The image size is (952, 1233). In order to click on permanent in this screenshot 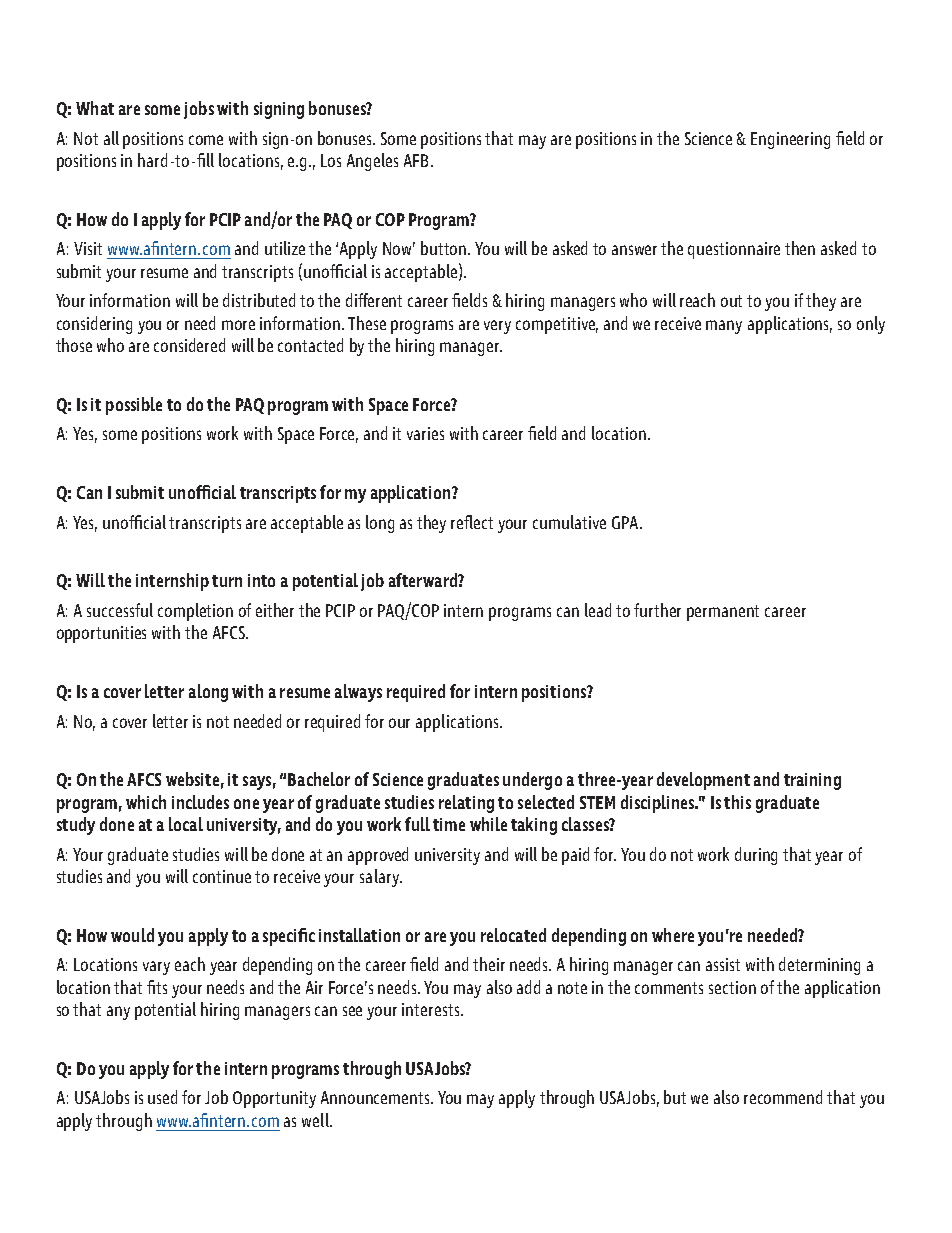, I will do `click(723, 613)`.
